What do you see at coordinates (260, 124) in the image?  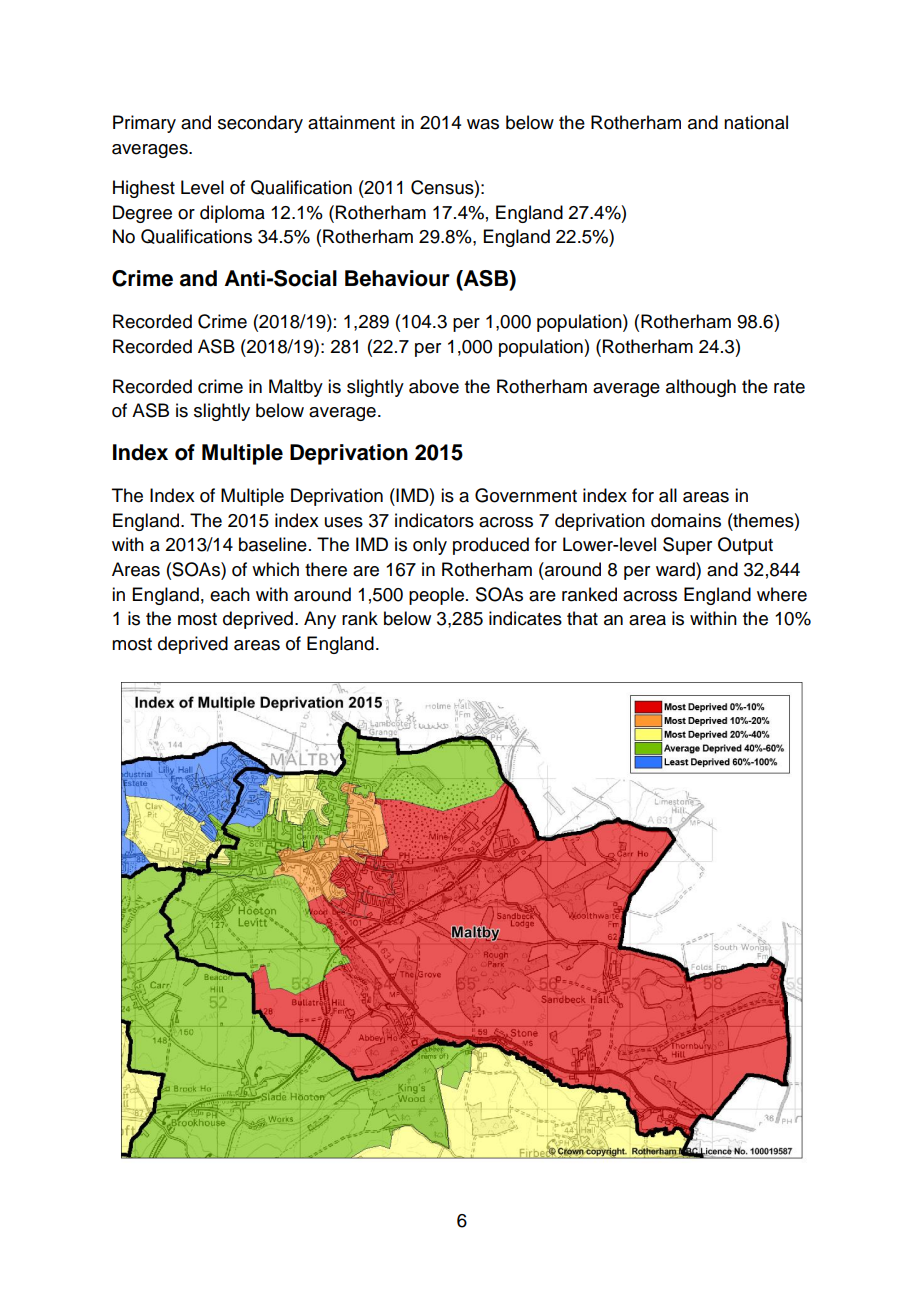 I see `secondary` at bounding box center [260, 124].
